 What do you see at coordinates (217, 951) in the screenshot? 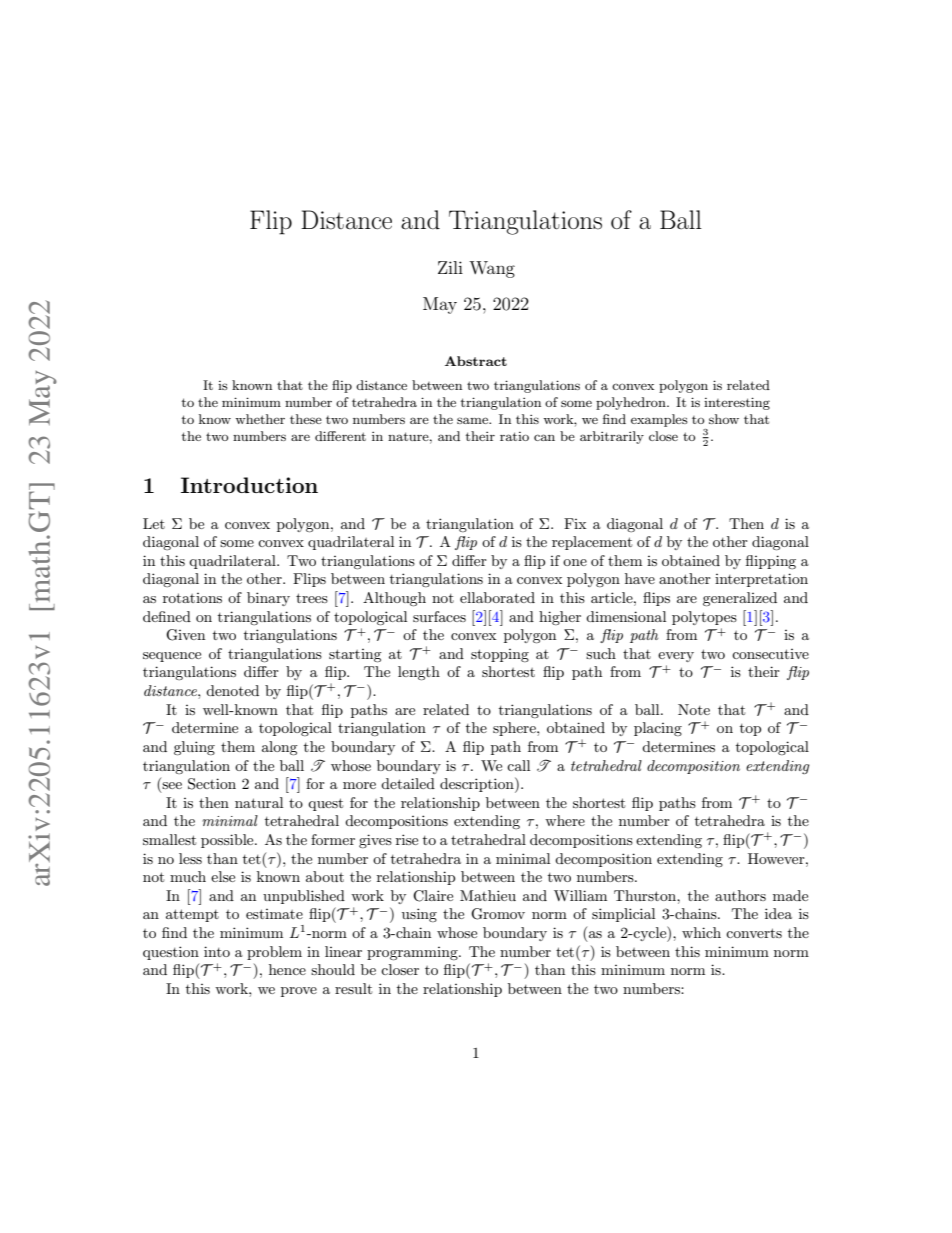
I see `into` at bounding box center [217, 951].
